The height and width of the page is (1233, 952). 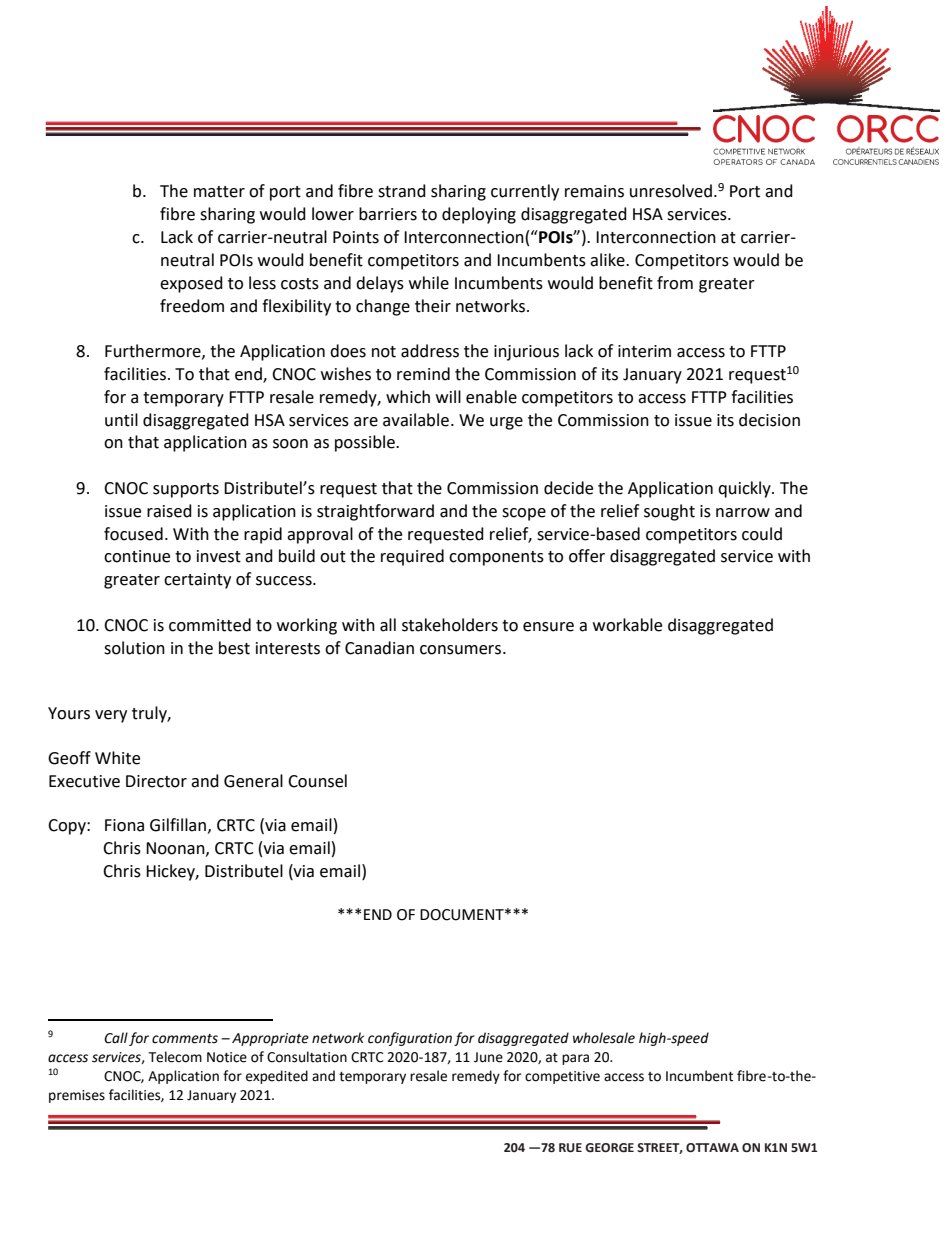 I want to click on straightforward, so click(x=375, y=512).
